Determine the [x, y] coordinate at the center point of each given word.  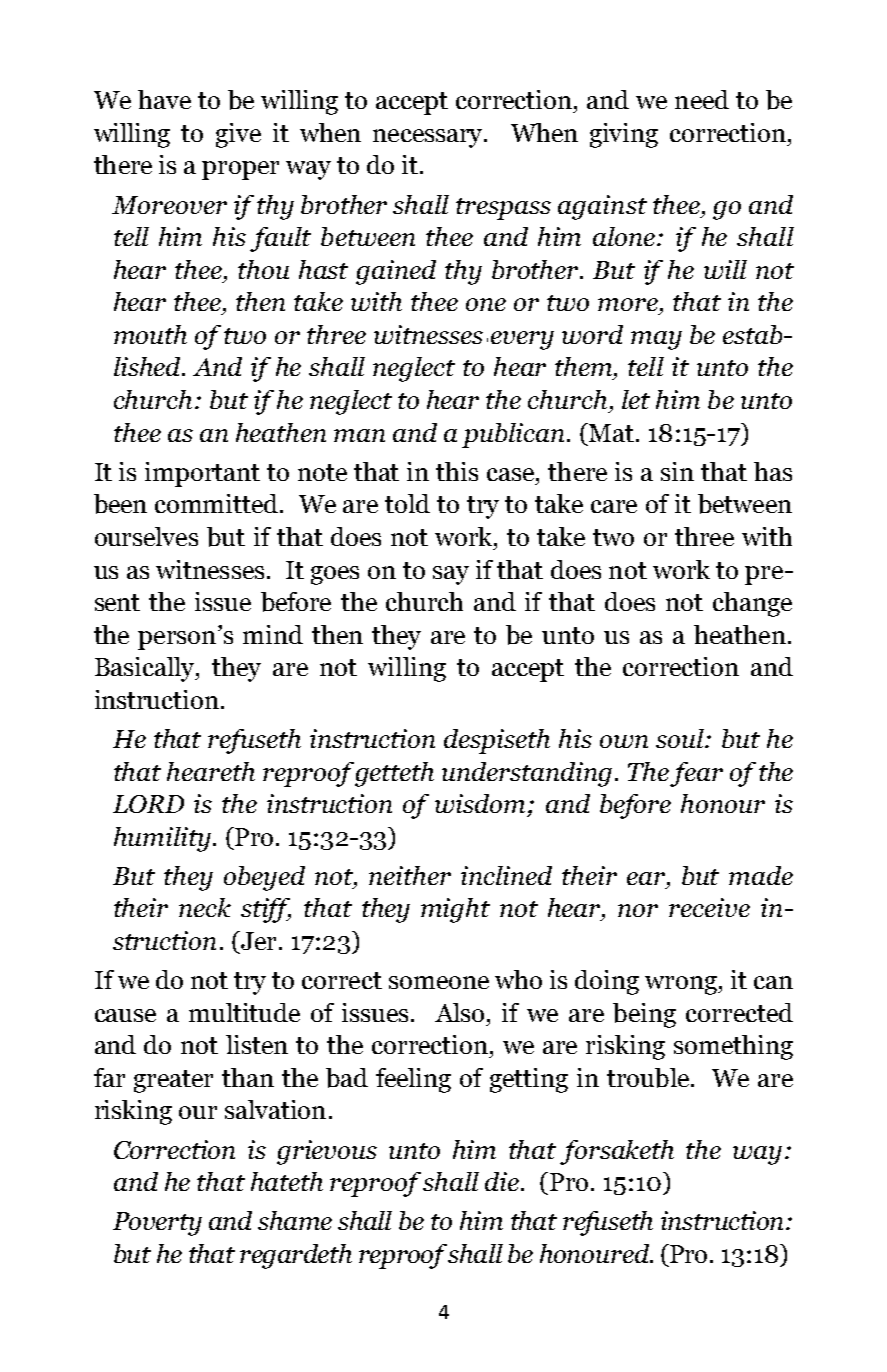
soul [681, 738]
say [451, 575]
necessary [429, 138]
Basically [146, 669]
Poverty [157, 1224]
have [164, 99]
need [702, 99]
